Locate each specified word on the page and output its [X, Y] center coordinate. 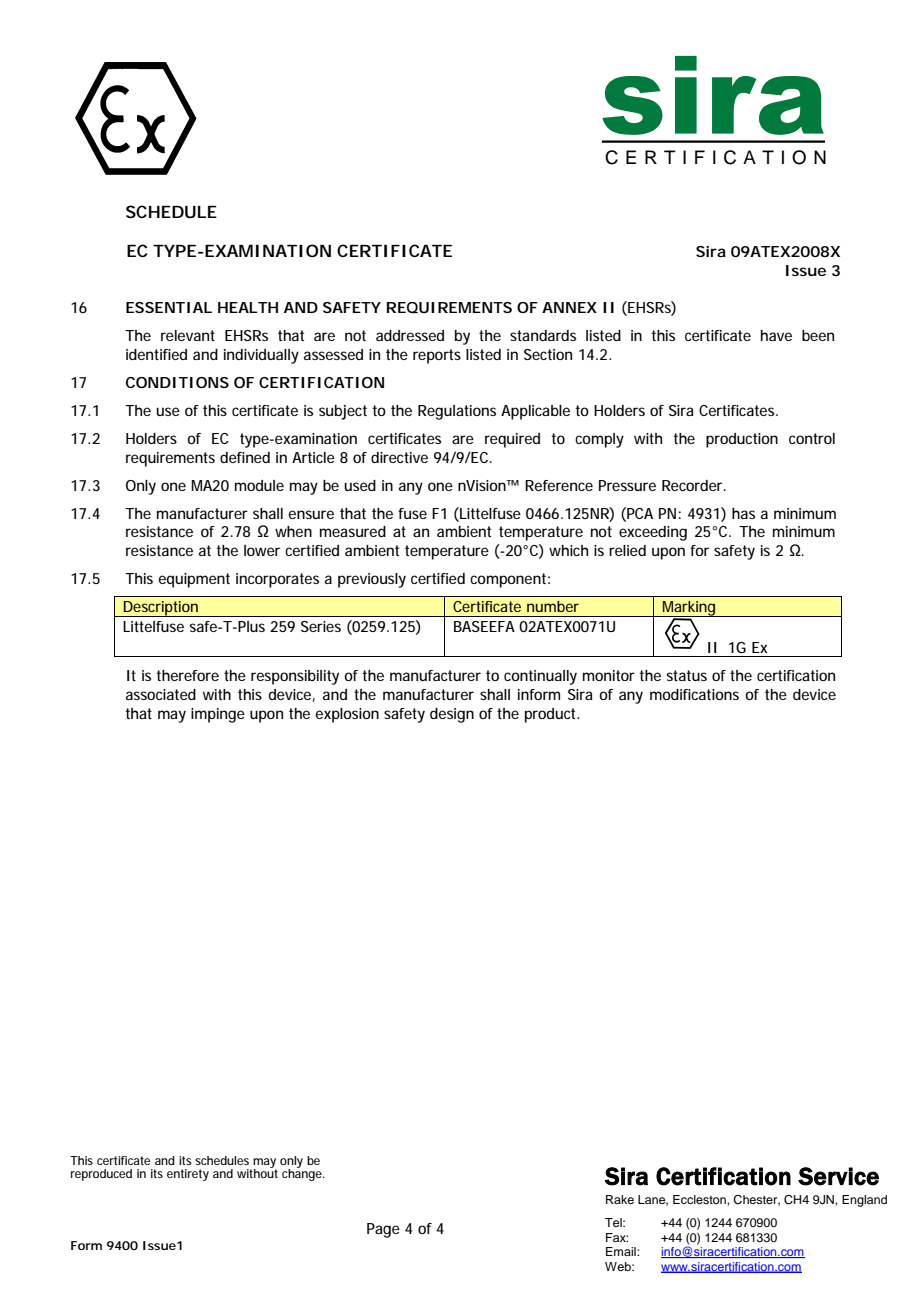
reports [437, 356]
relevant [188, 335]
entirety [188, 1175]
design [452, 715]
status [687, 675]
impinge [218, 715]
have [776, 335]
